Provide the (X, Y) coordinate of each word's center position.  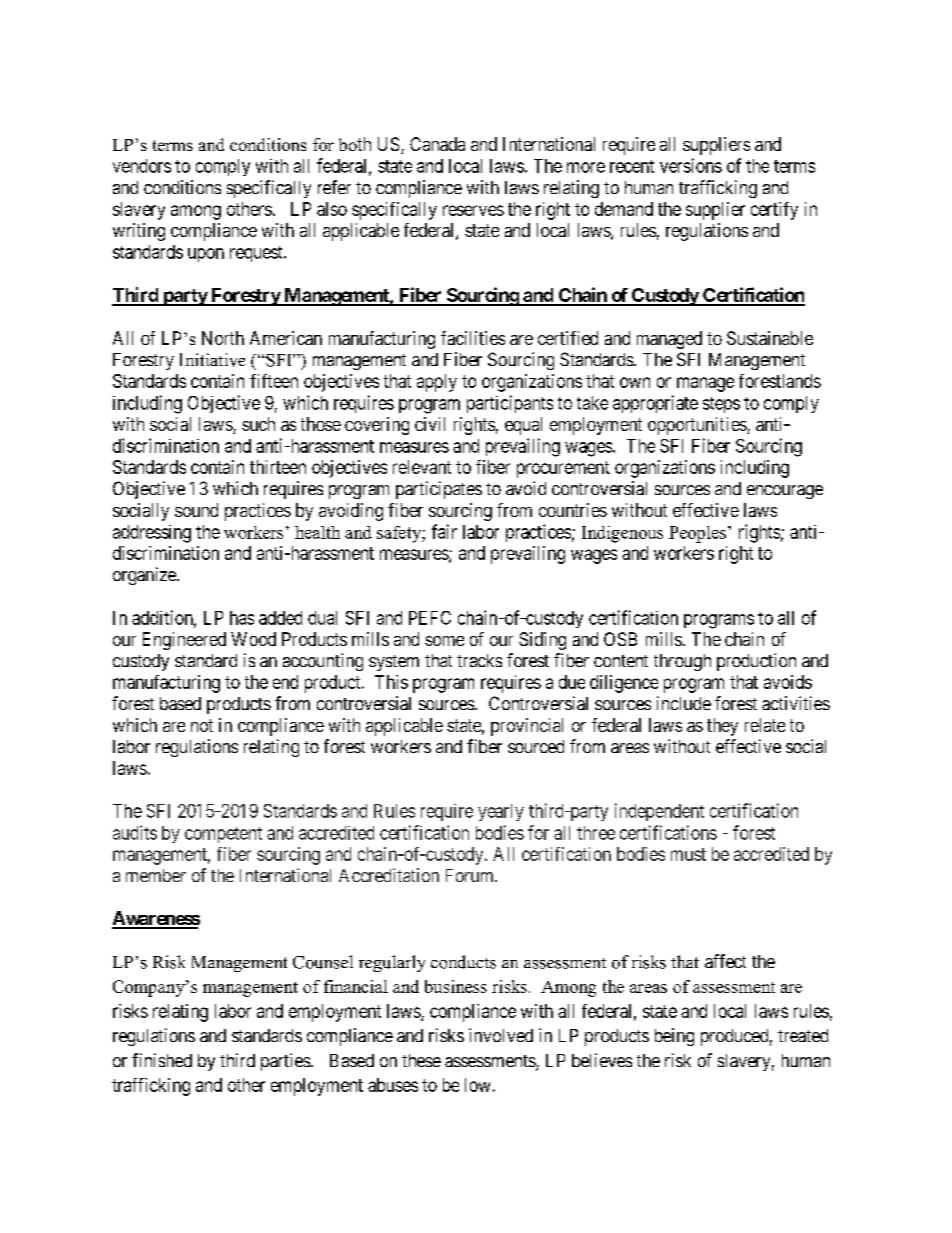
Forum (471, 875)
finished (162, 1060)
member (156, 875)
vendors (142, 166)
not (202, 725)
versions (691, 165)
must (688, 854)
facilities (473, 338)
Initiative (212, 360)
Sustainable (770, 338)
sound (196, 510)
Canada (437, 144)
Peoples (697, 534)
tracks (479, 660)
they (722, 727)
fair (444, 531)
